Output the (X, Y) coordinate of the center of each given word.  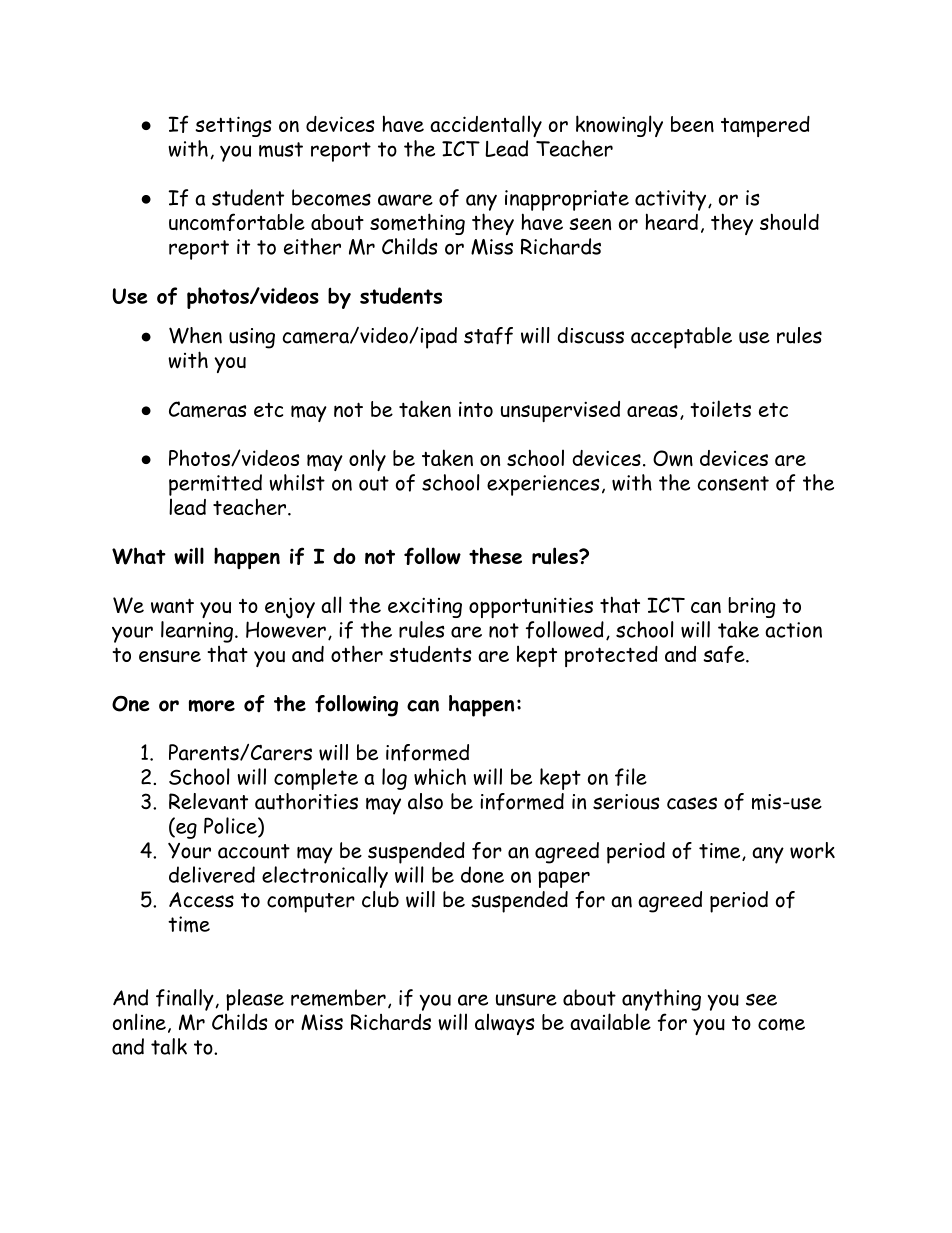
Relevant (208, 801)
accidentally (486, 126)
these (495, 555)
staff (488, 336)
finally (186, 1000)
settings (233, 126)
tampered (765, 126)
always (505, 1024)
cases (692, 803)
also (425, 801)
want (172, 606)
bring (752, 607)
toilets (720, 408)
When (195, 335)
